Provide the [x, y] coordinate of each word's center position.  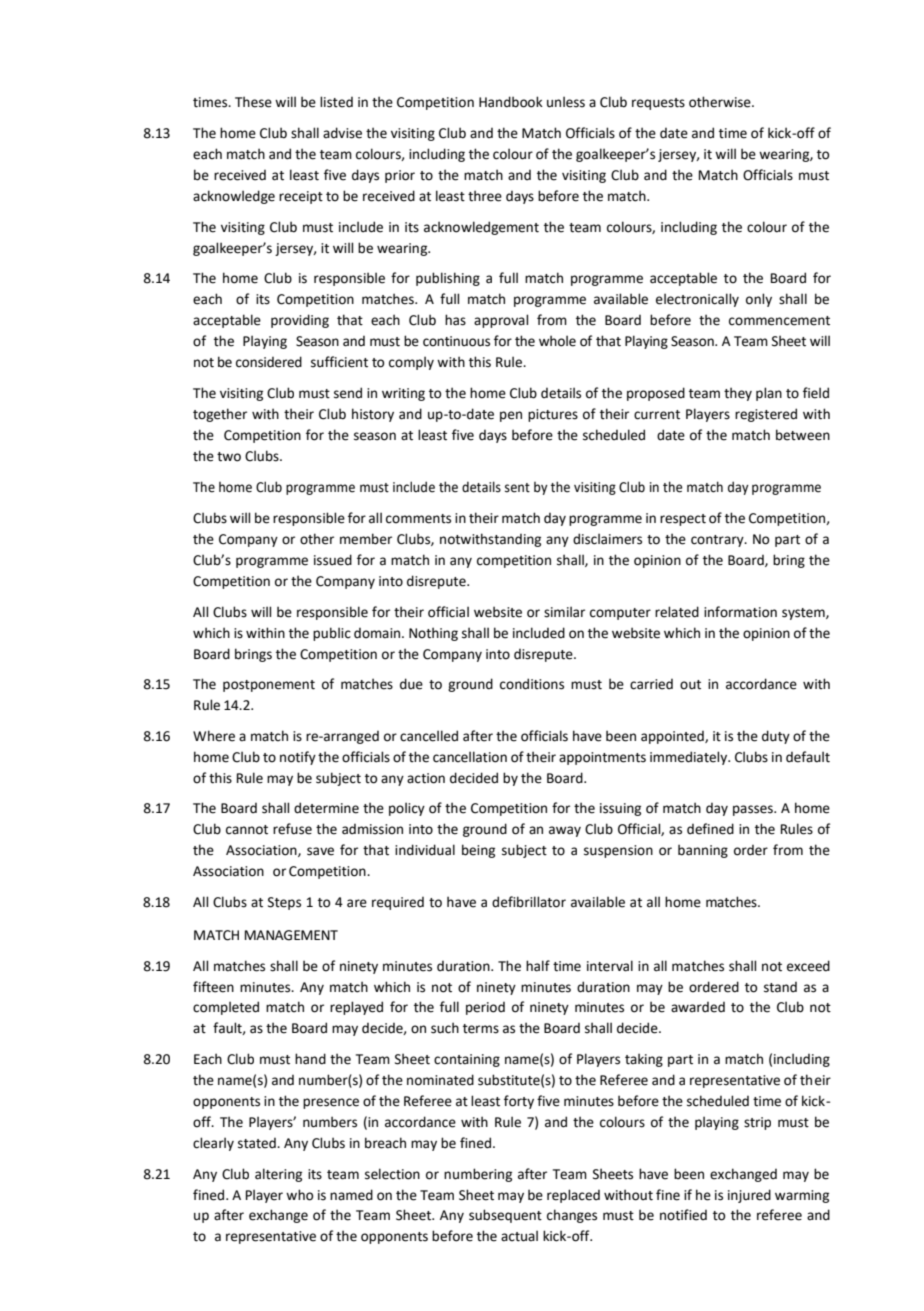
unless [566, 102]
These [253, 102]
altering [278, 1175]
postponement [269, 686]
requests [658, 104]
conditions [532, 684]
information [740, 612]
